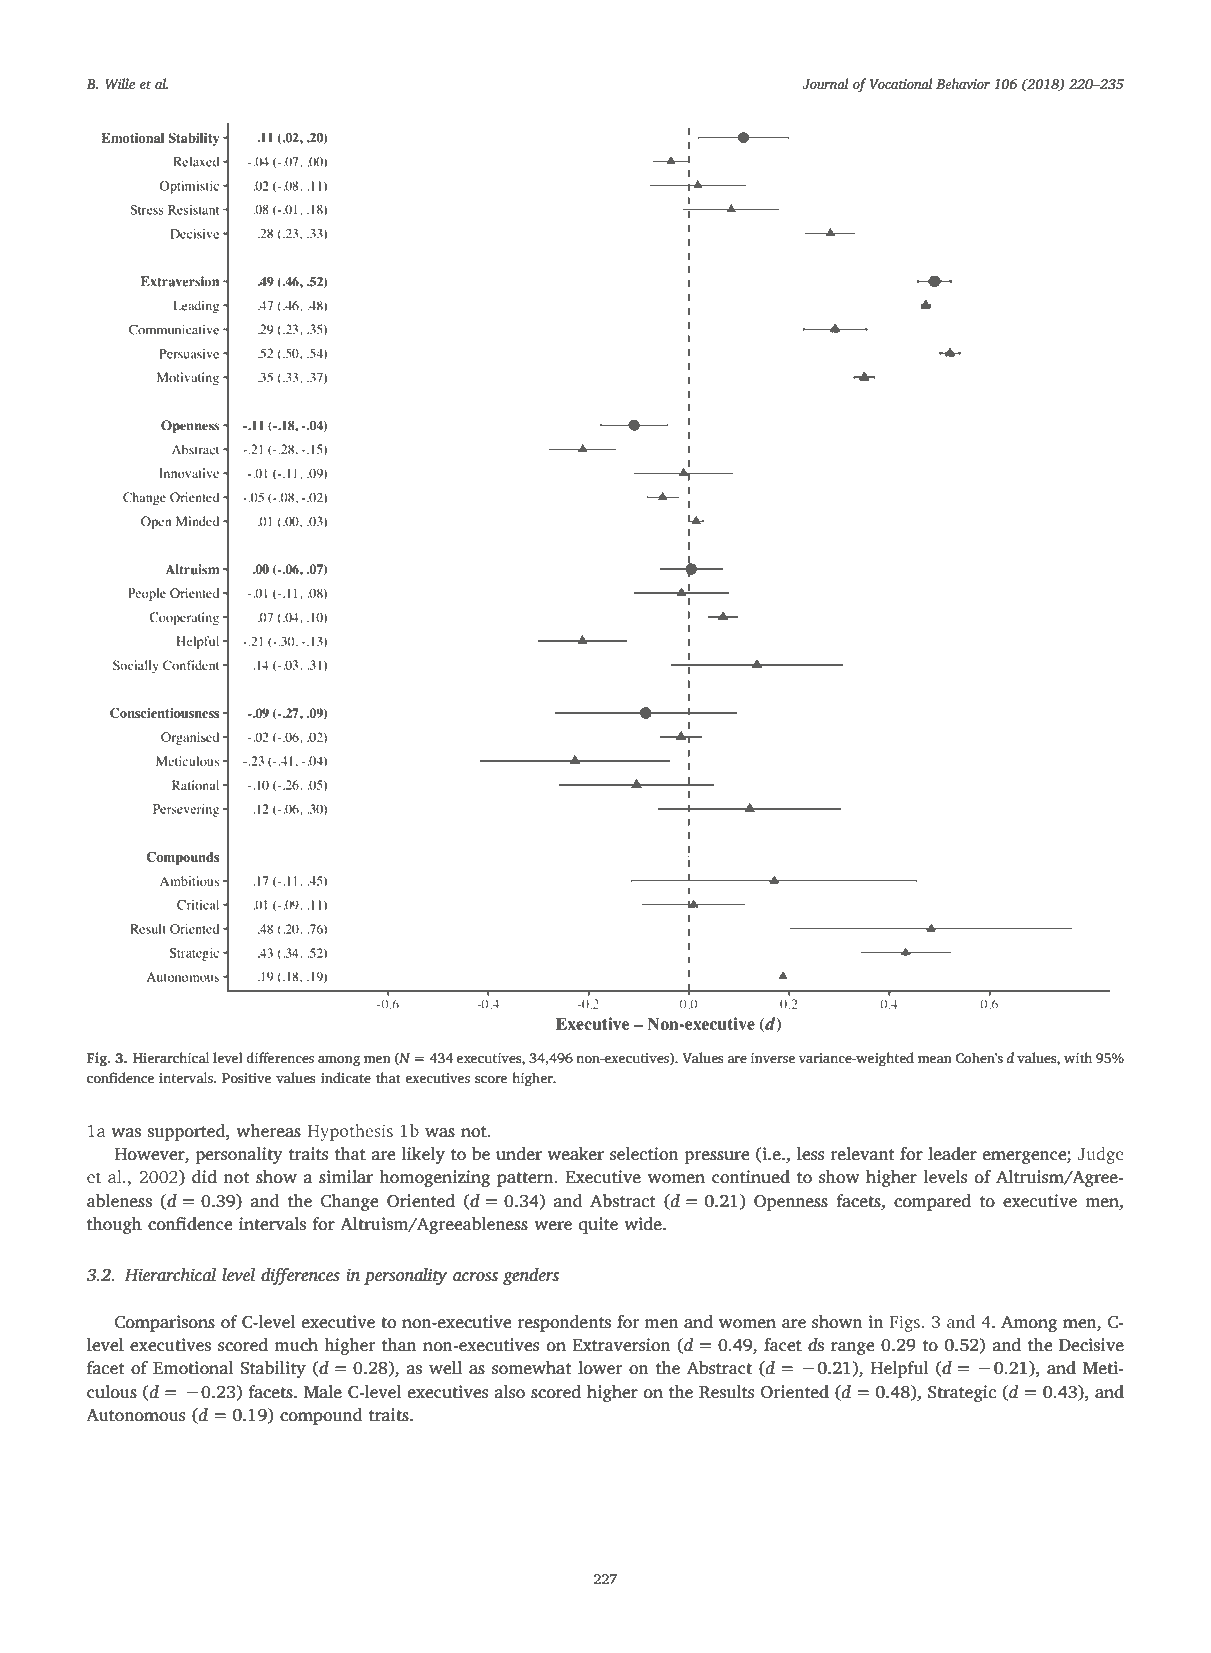  What do you see at coordinates (247, 1078) in the screenshot?
I see `Positive` at bounding box center [247, 1078].
